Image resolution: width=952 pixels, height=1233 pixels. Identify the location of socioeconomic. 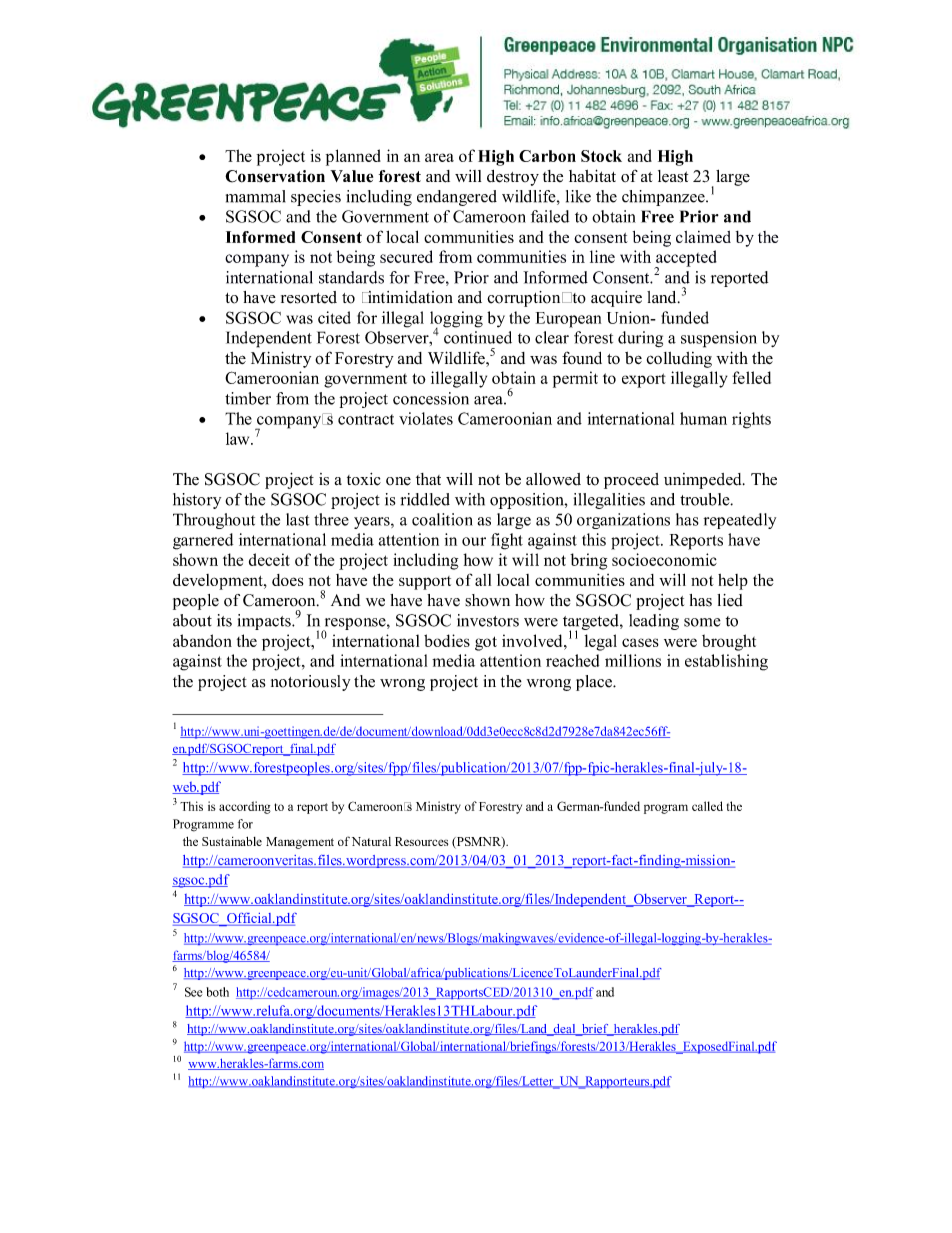
(664, 559).
